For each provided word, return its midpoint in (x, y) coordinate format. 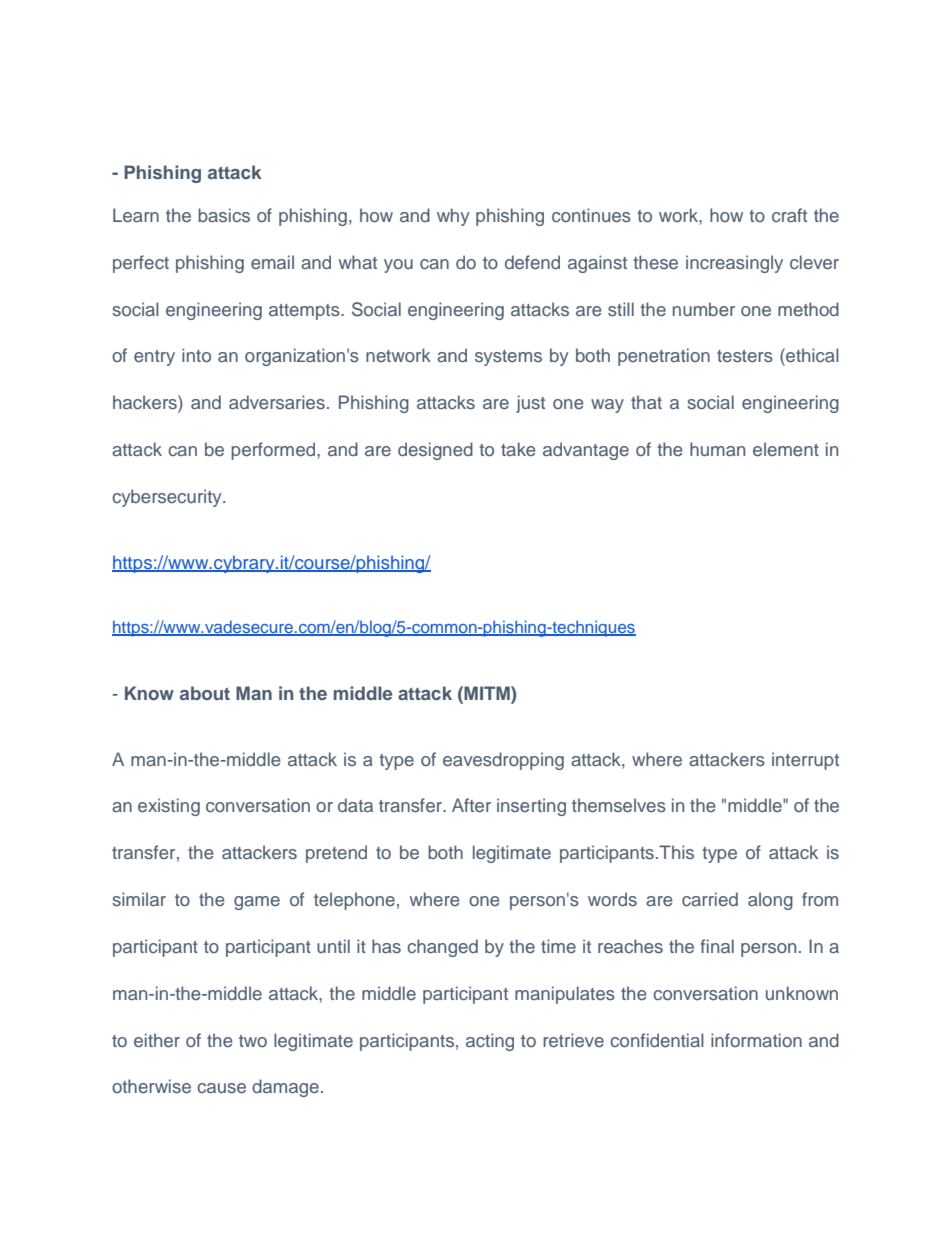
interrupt (805, 761)
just (530, 404)
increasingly (734, 264)
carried (710, 899)
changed (442, 948)
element (786, 449)
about (205, 693)
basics (224, 215)
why (453, 217)
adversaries (277, 402)
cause (221, 1088)
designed (435, 451)
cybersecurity (168, 498)
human (717, 449)
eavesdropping (503, 761)
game (257, 903)
